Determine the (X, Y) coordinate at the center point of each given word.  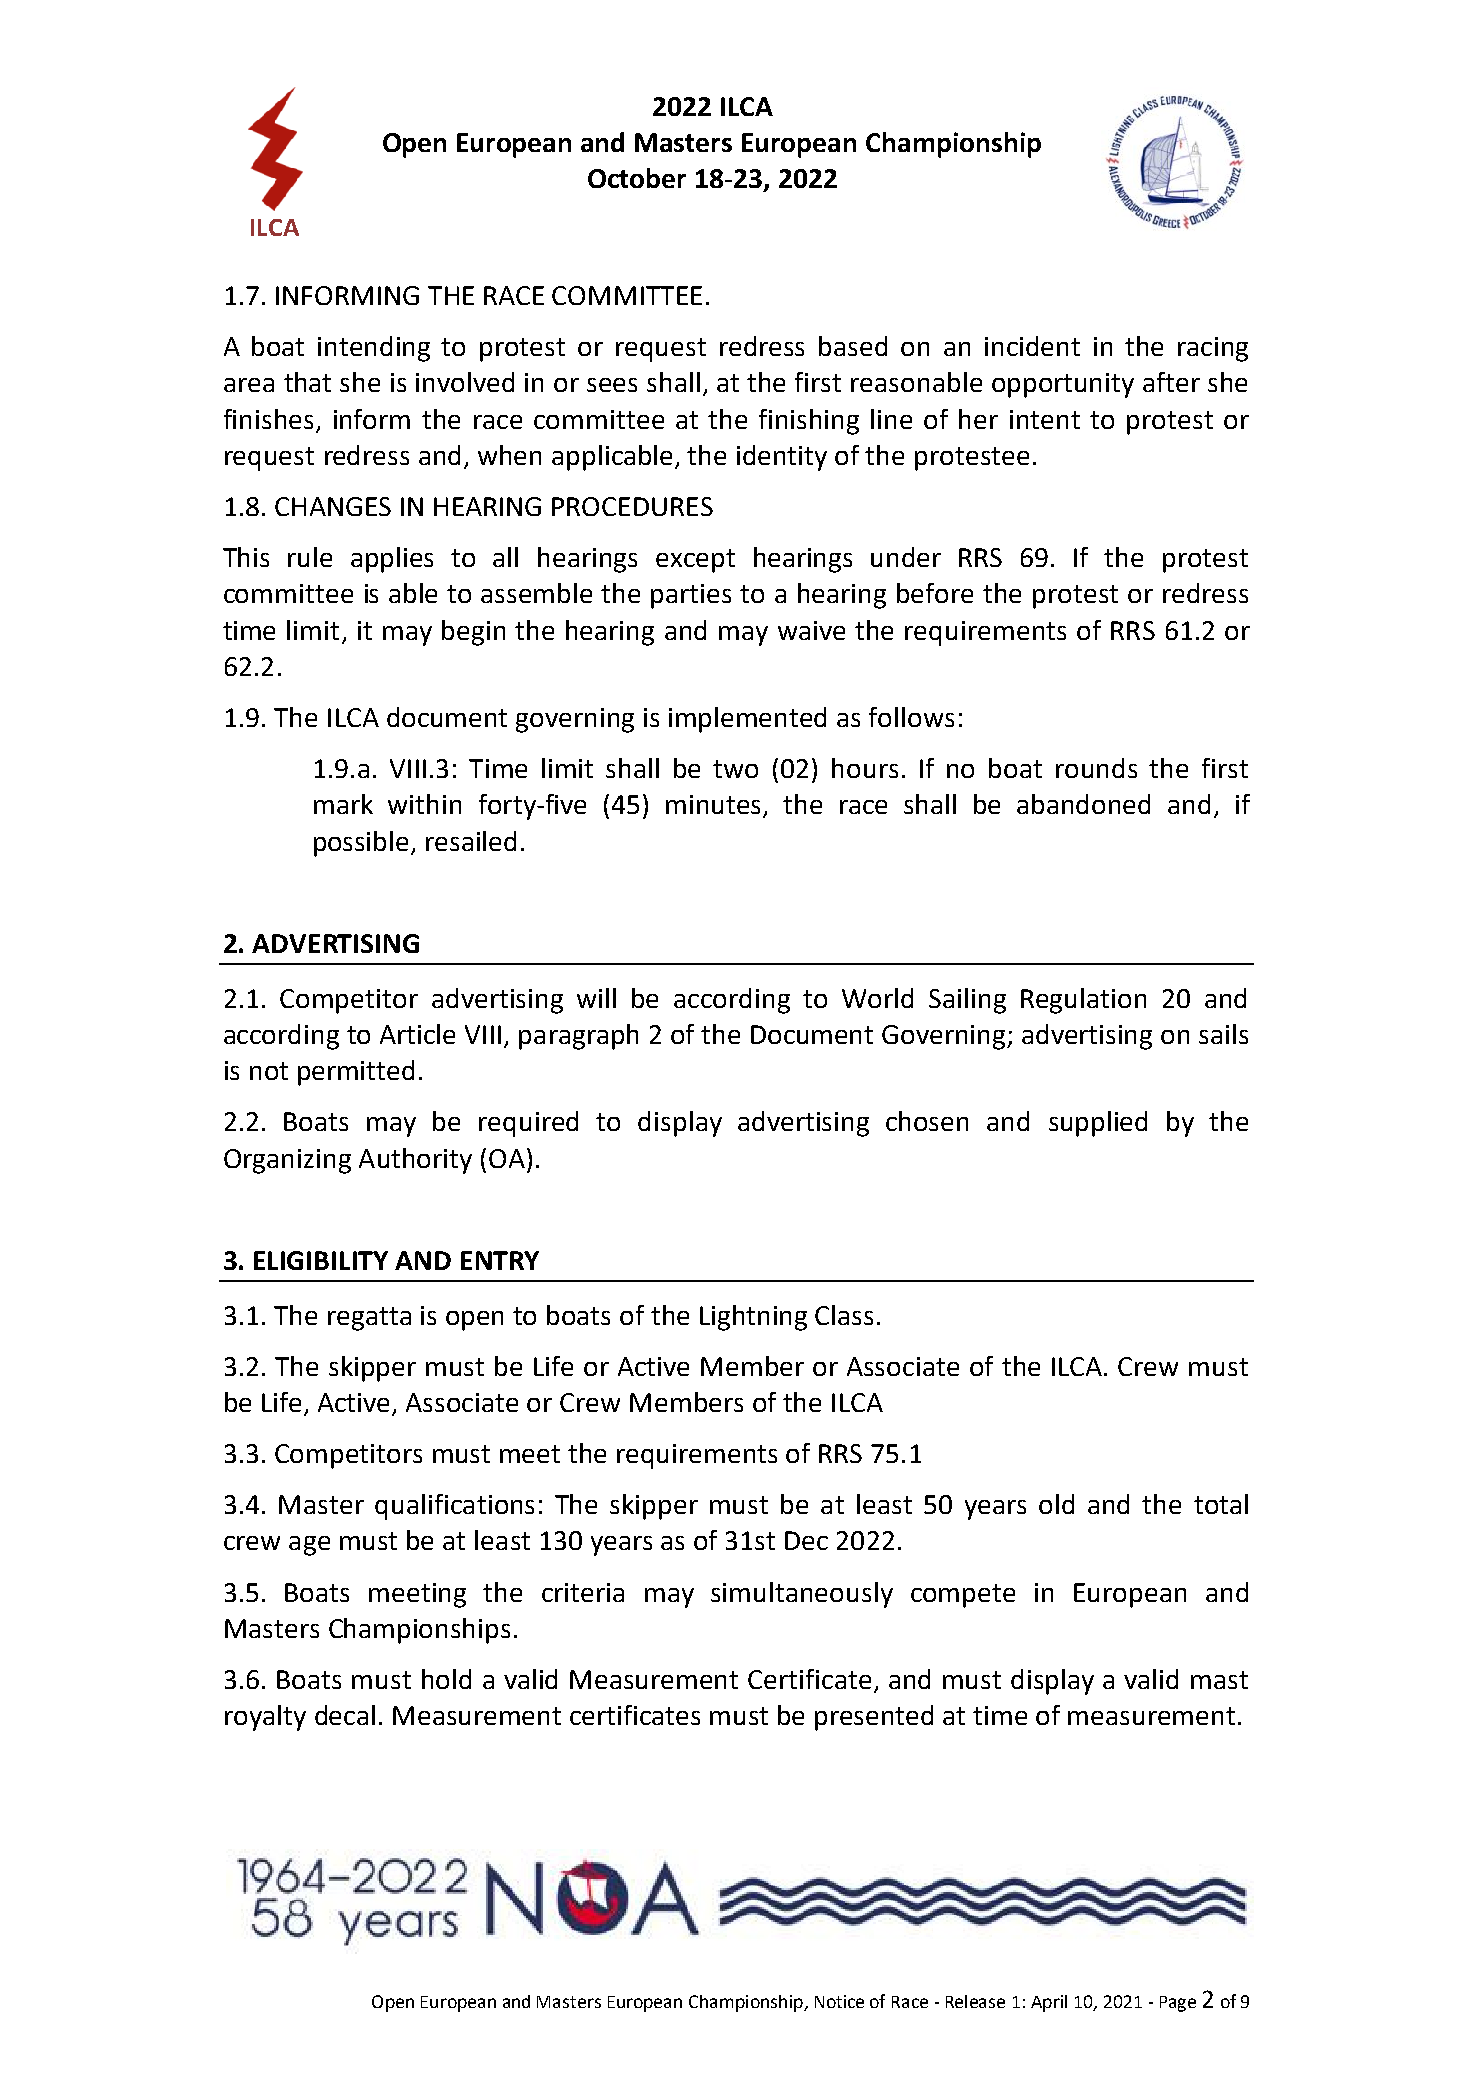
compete (963, 1596)
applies (392, 560)
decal (345, 1715)
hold (446, 1679)
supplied (1098, 1124)
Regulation (1083, 1001)
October (637, 178)
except (695, 561)
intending (374, 349)
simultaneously (802, 1595)
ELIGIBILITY (321, 1260)
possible (363, 844)
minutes (715, 806)
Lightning (753, 1318)
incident (1032, 346)
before (935, 593)
